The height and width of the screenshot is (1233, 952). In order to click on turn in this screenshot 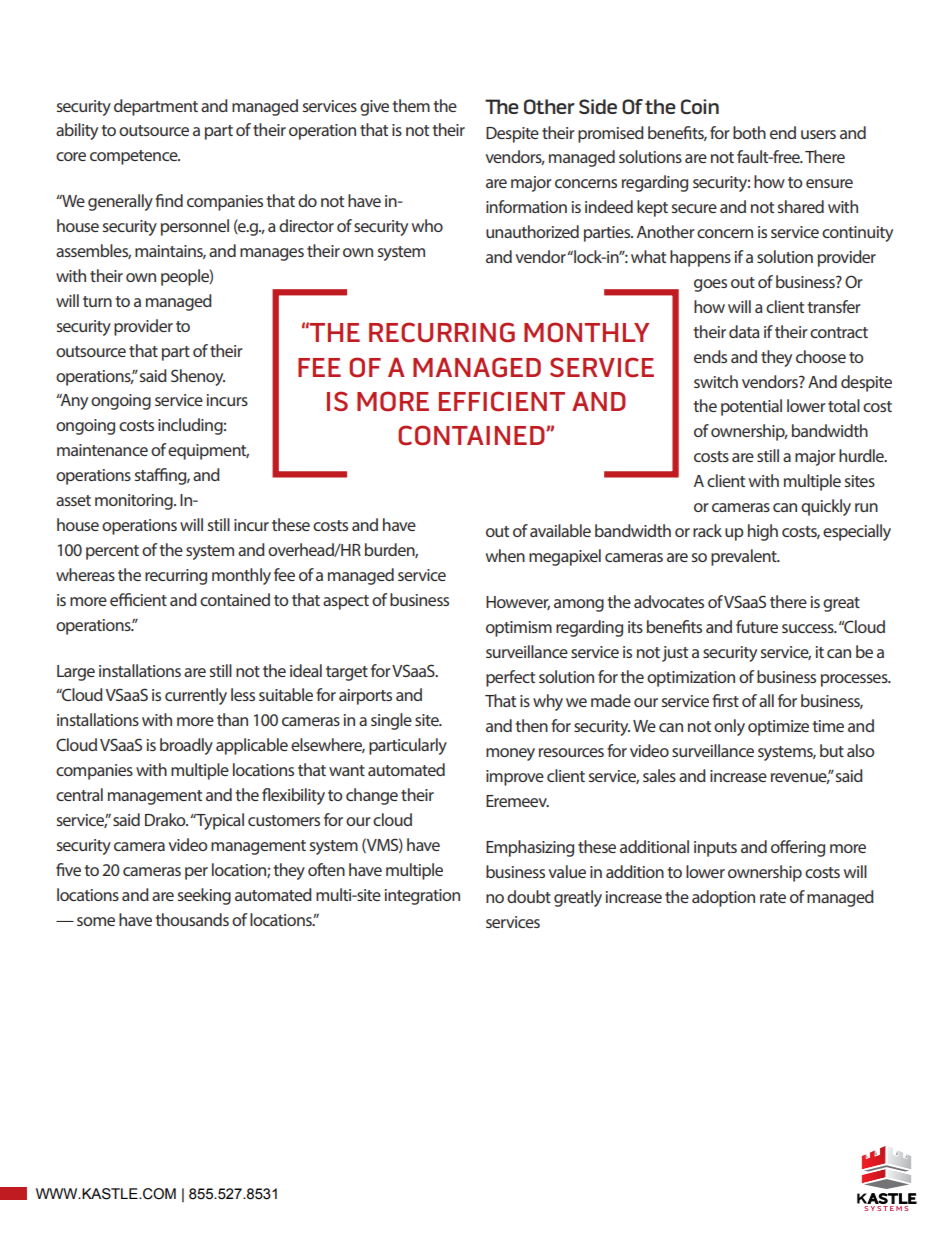, I will do `click(97, 301)`.
